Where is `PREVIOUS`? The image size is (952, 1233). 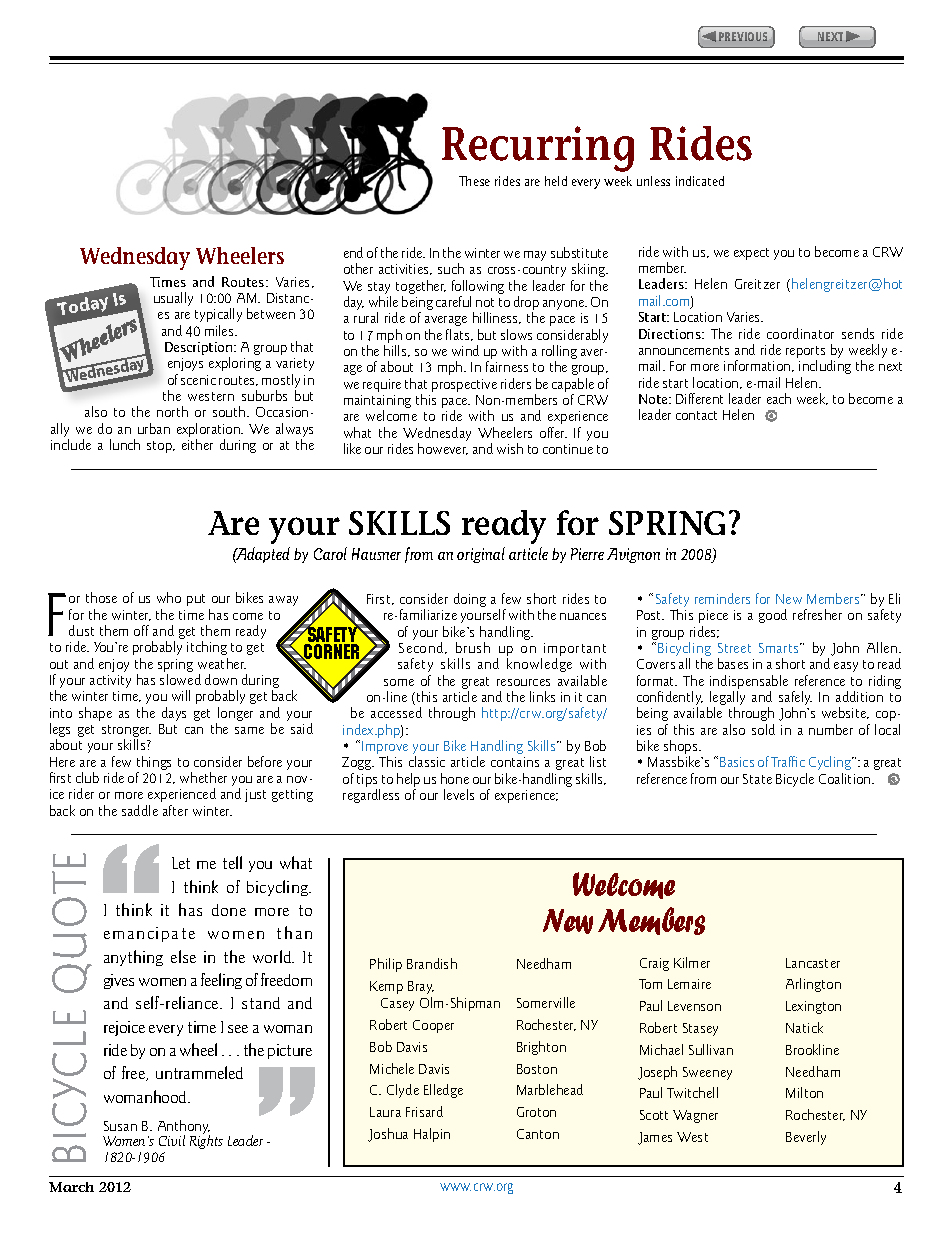 PREVIOUS is located at coordinates (743, 36).
